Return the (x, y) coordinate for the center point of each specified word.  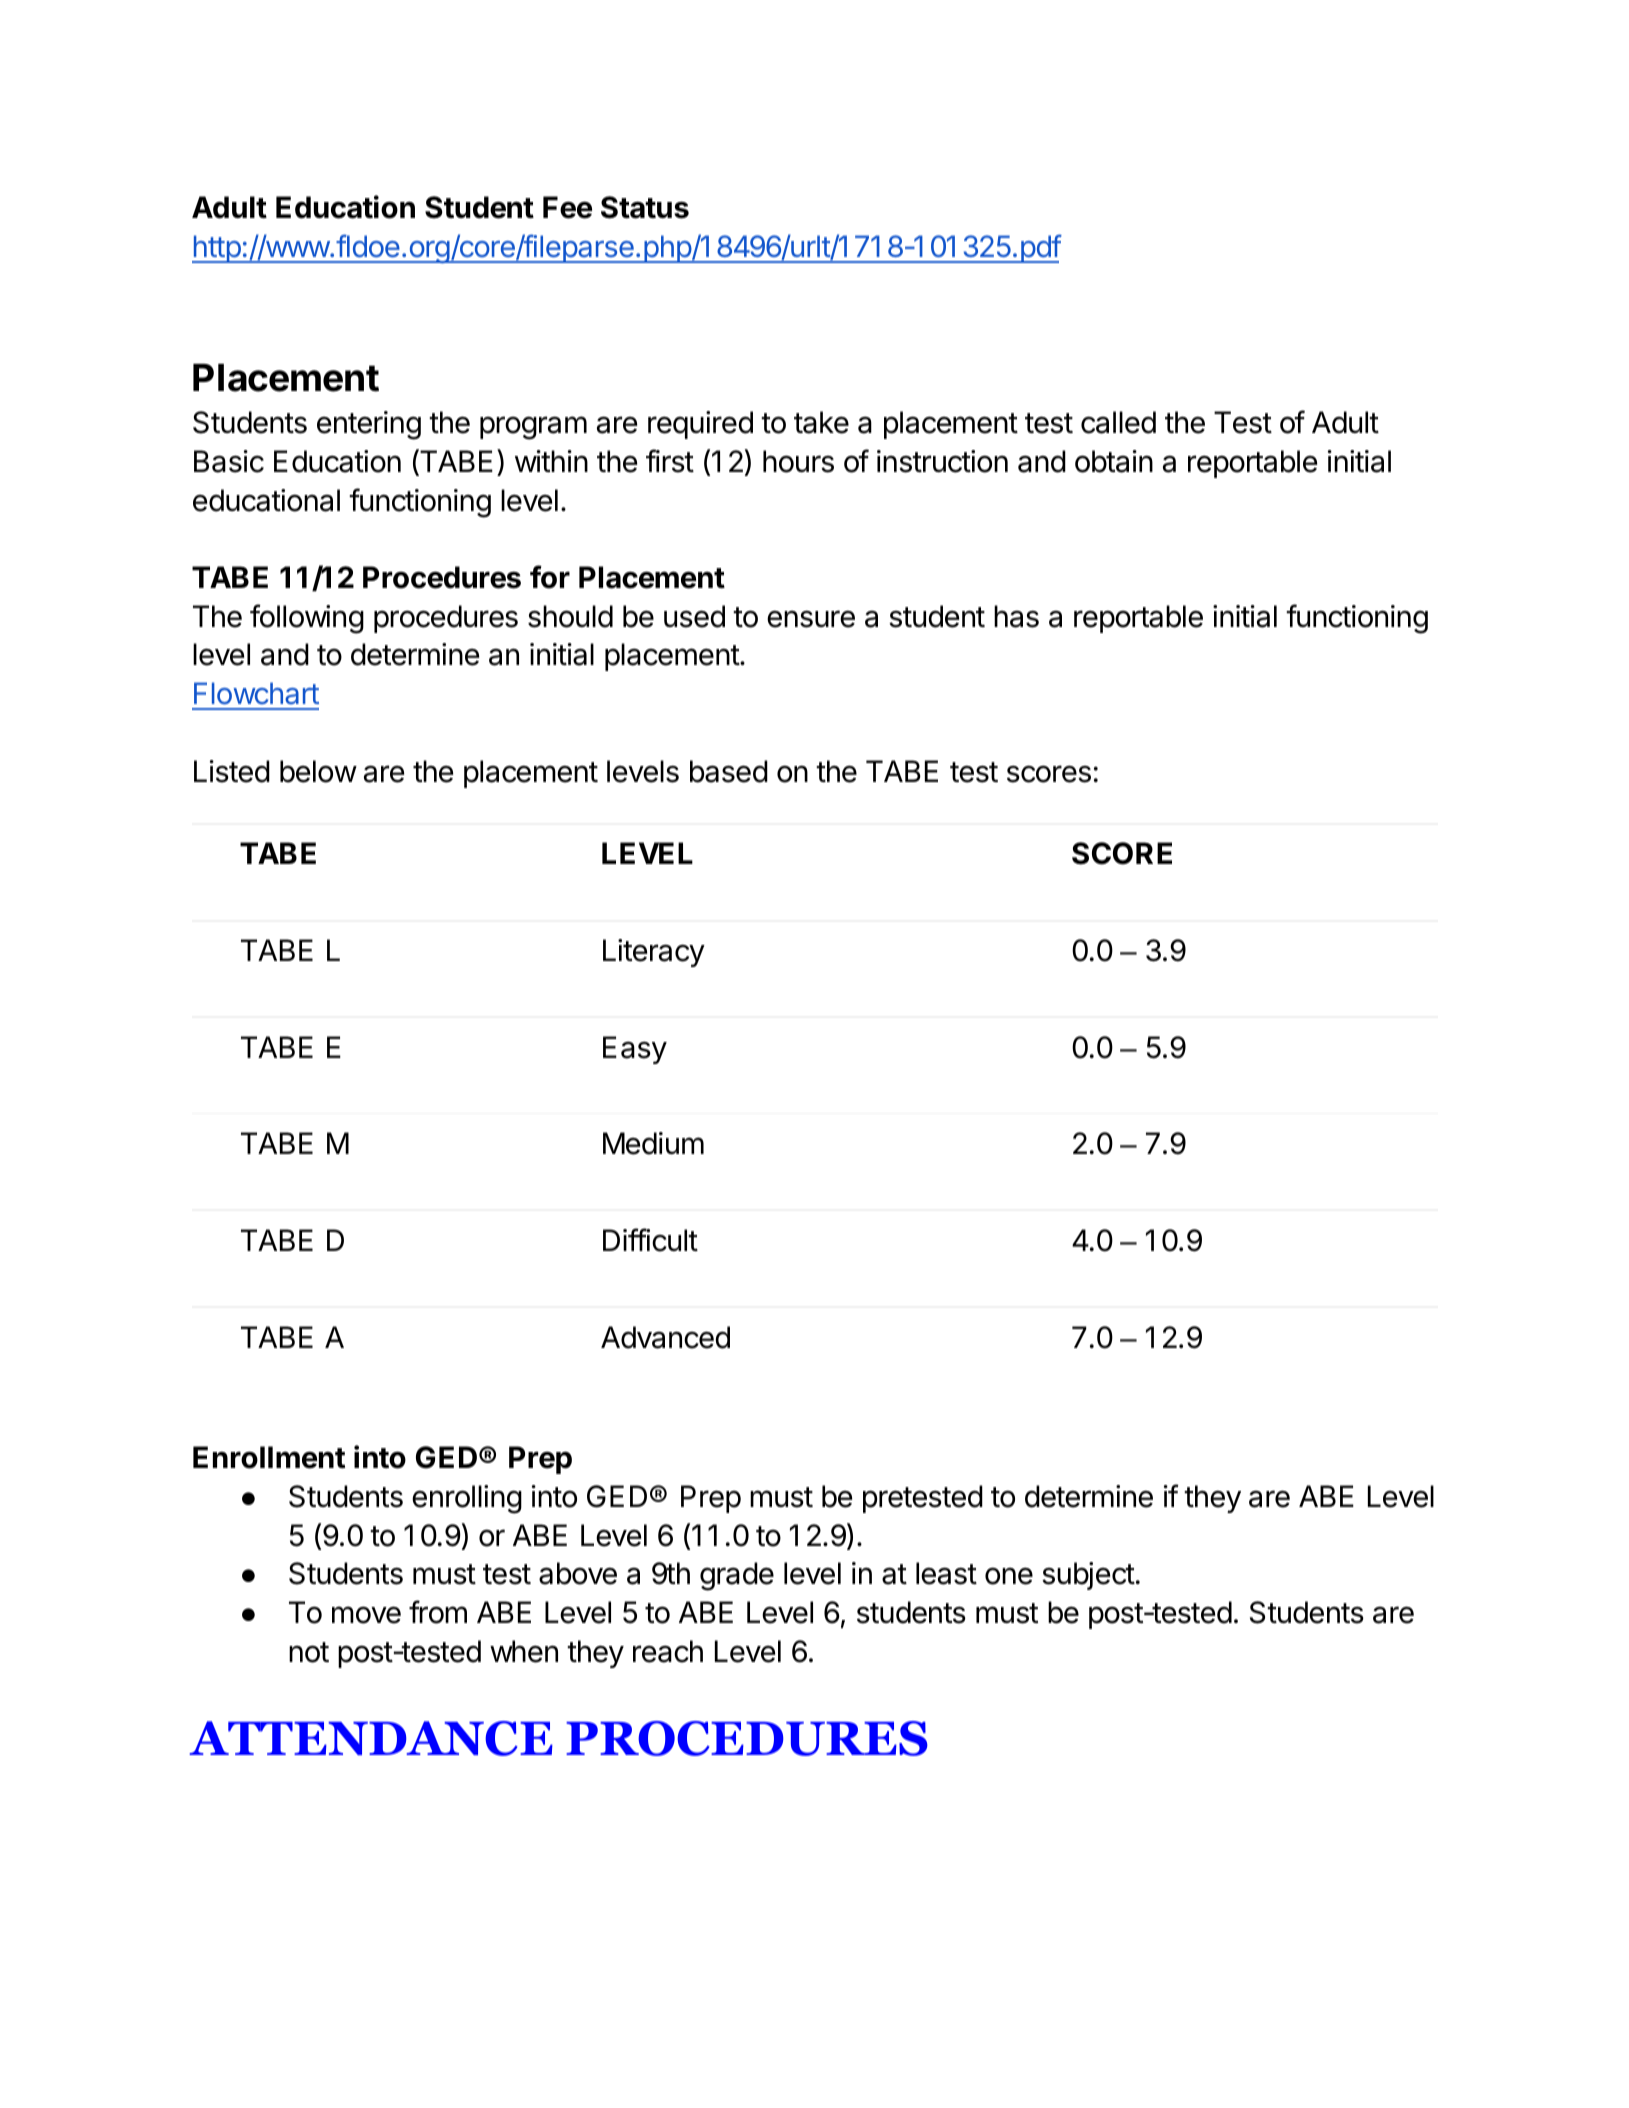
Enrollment (269, 1457)
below (318, 771)
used (694, 616)
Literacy (654, 953)
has (1016, 616)
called (1118, 422)
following (307, 619)
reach (668, 1651)
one (1009, 1576)
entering (369, 425)
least (946, 1573)
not (309, 1652)
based (729, 771)
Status (645, 207)
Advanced (665, 1337)
